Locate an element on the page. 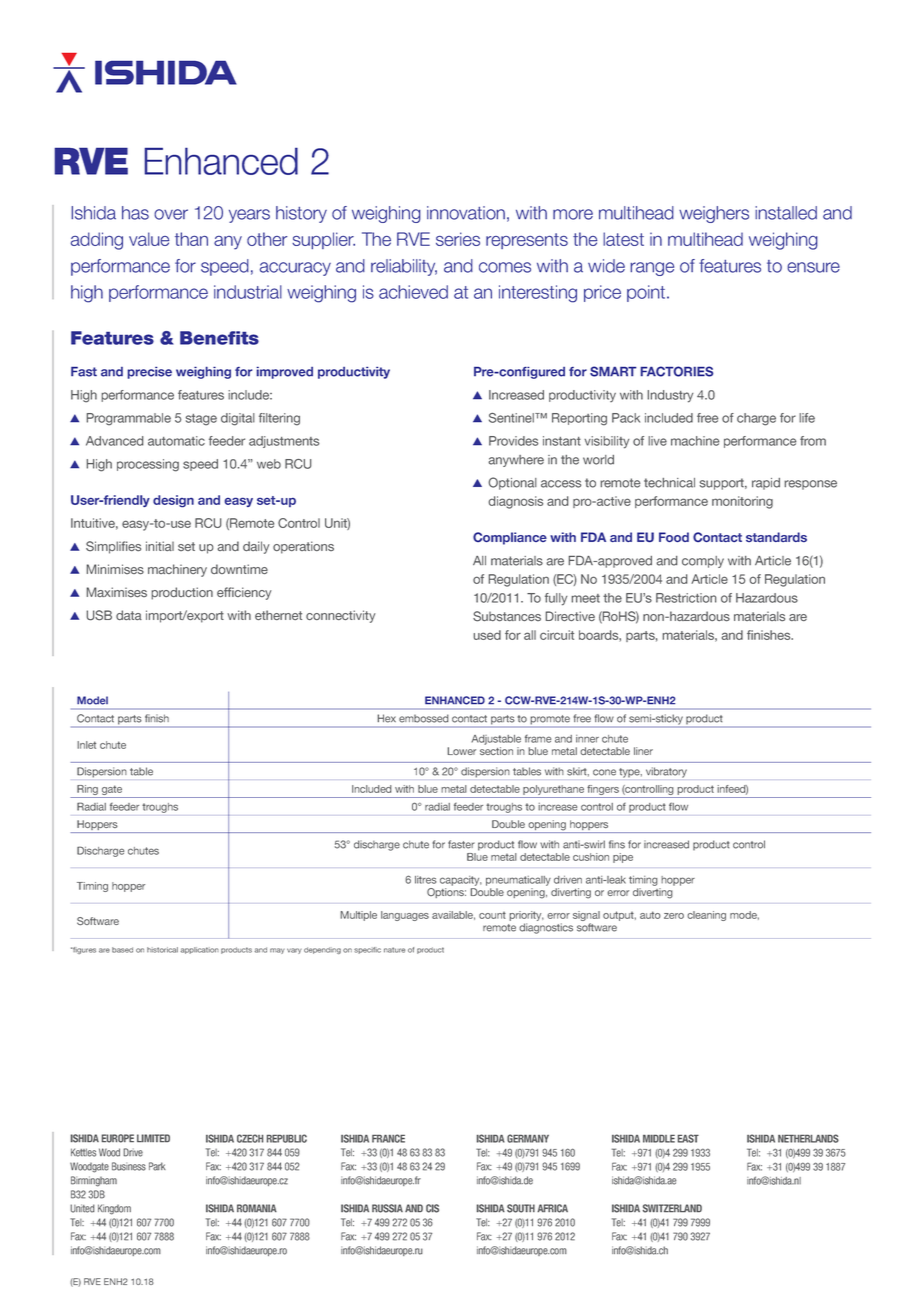  series is located at coordinates (458, 239).
